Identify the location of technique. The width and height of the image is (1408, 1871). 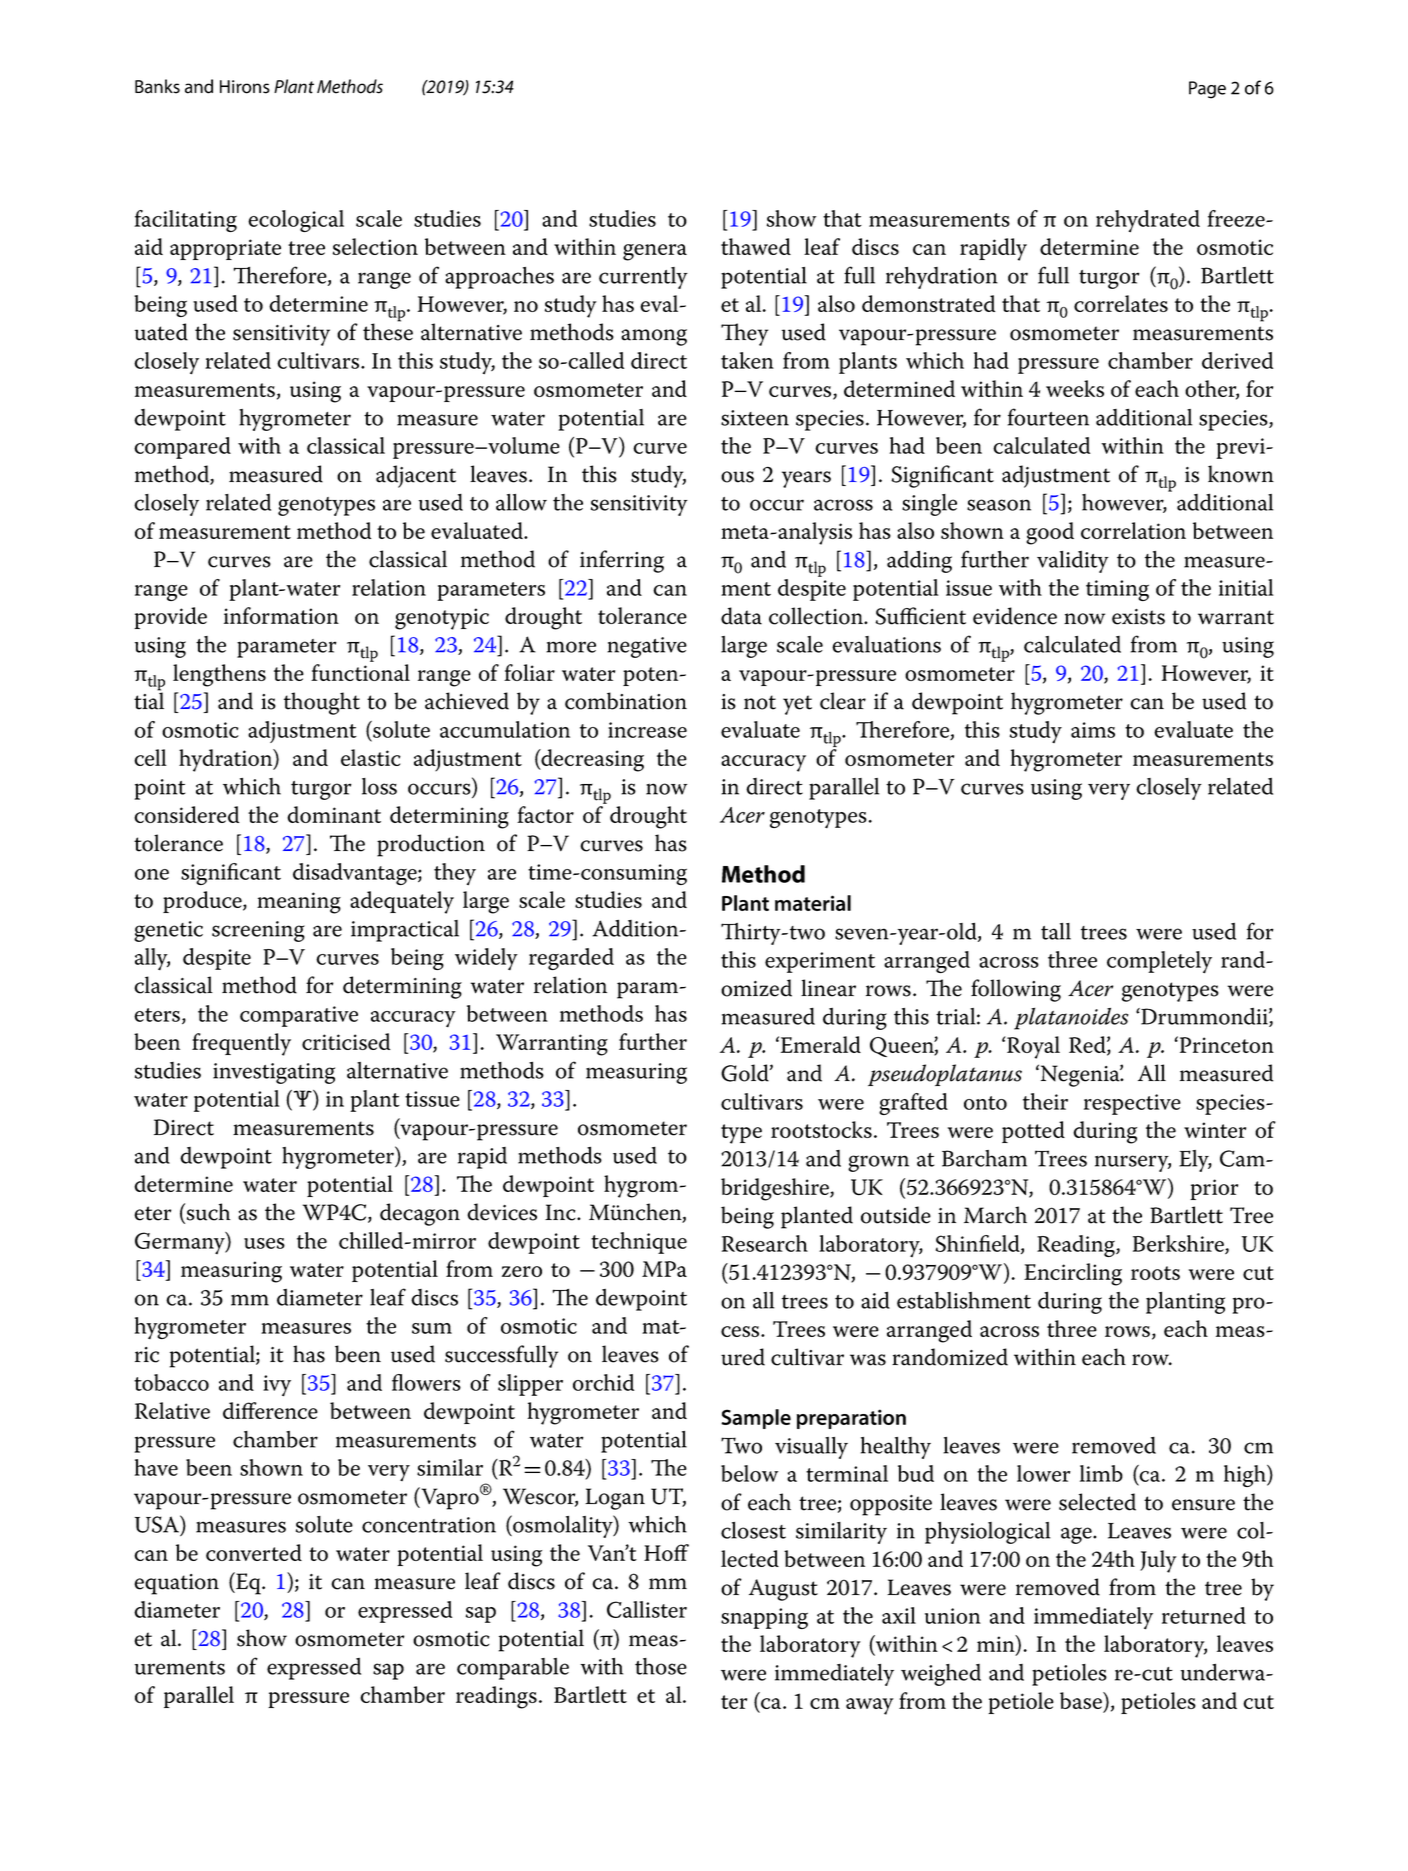
(639, 1243).
